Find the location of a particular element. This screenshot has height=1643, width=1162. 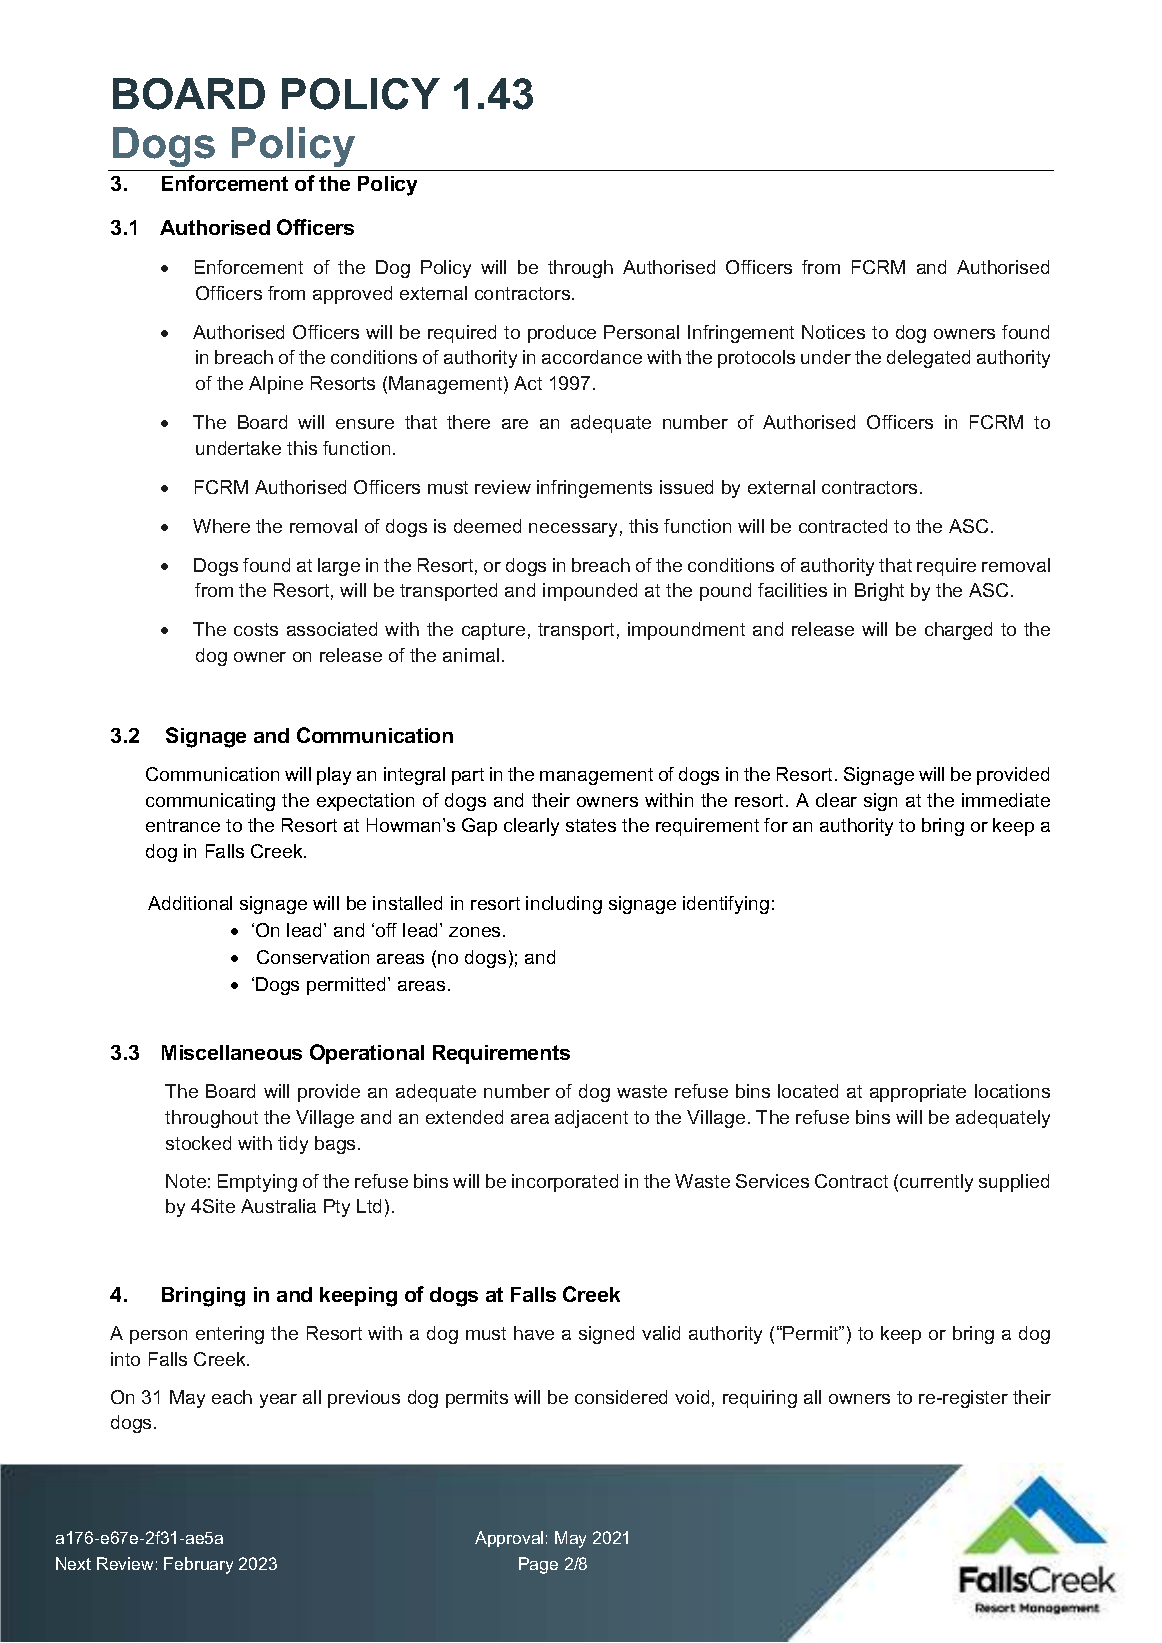

identifying is located at coordinates (726, 905).
